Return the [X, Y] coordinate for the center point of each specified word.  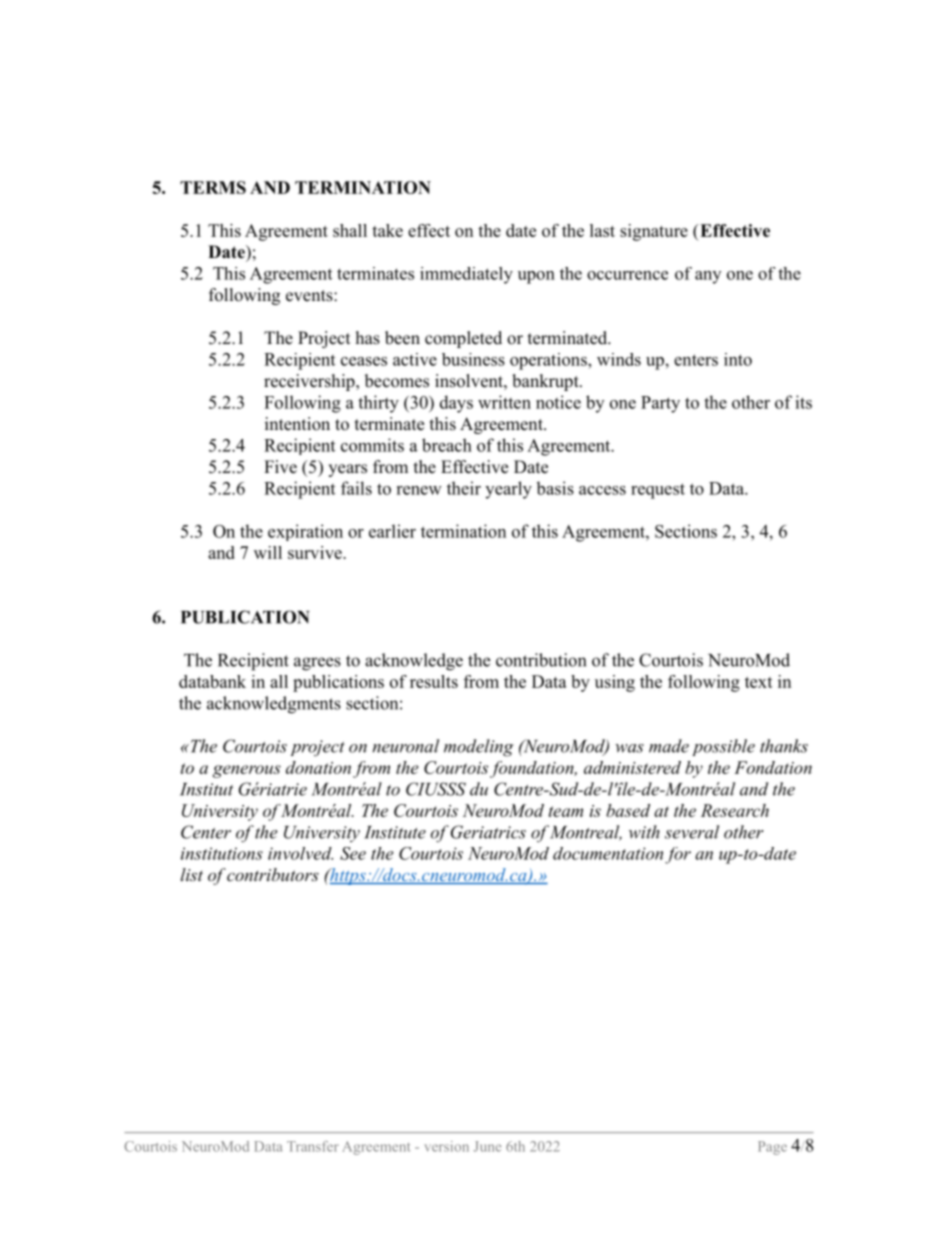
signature [654, 232]
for [678, 855]
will [268, 552]
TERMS [213, 187]
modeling [478, 748]
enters [696, 360]
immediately [466, 275]
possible [723, 747]
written [504, 402]
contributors [273, 874]
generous [247, 771]
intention [297, 424]
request [658, 491]
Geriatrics [488, 832]
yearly [508, 490]
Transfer [313, 1146]
